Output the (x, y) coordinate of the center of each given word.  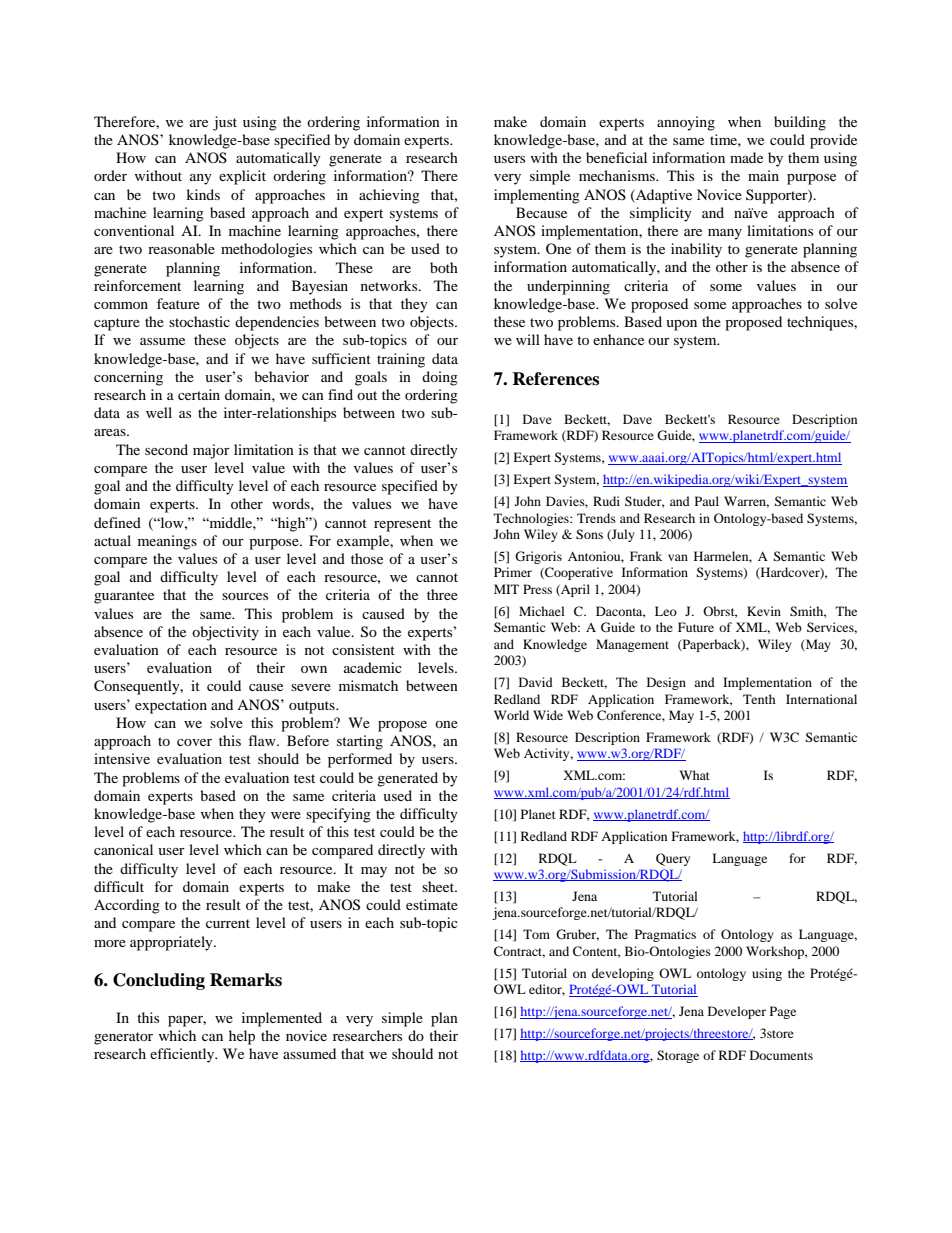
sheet (439, 886)
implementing (537, 196)
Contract (519, 952)
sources (245, 596)
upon (681, 325)
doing (440, 378)
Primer (513, 572)
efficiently (183, 1055)
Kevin (764, 611)
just (225, 123)
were (286, 815)
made (746, 157)
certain (199, 394)
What (694, 775)
